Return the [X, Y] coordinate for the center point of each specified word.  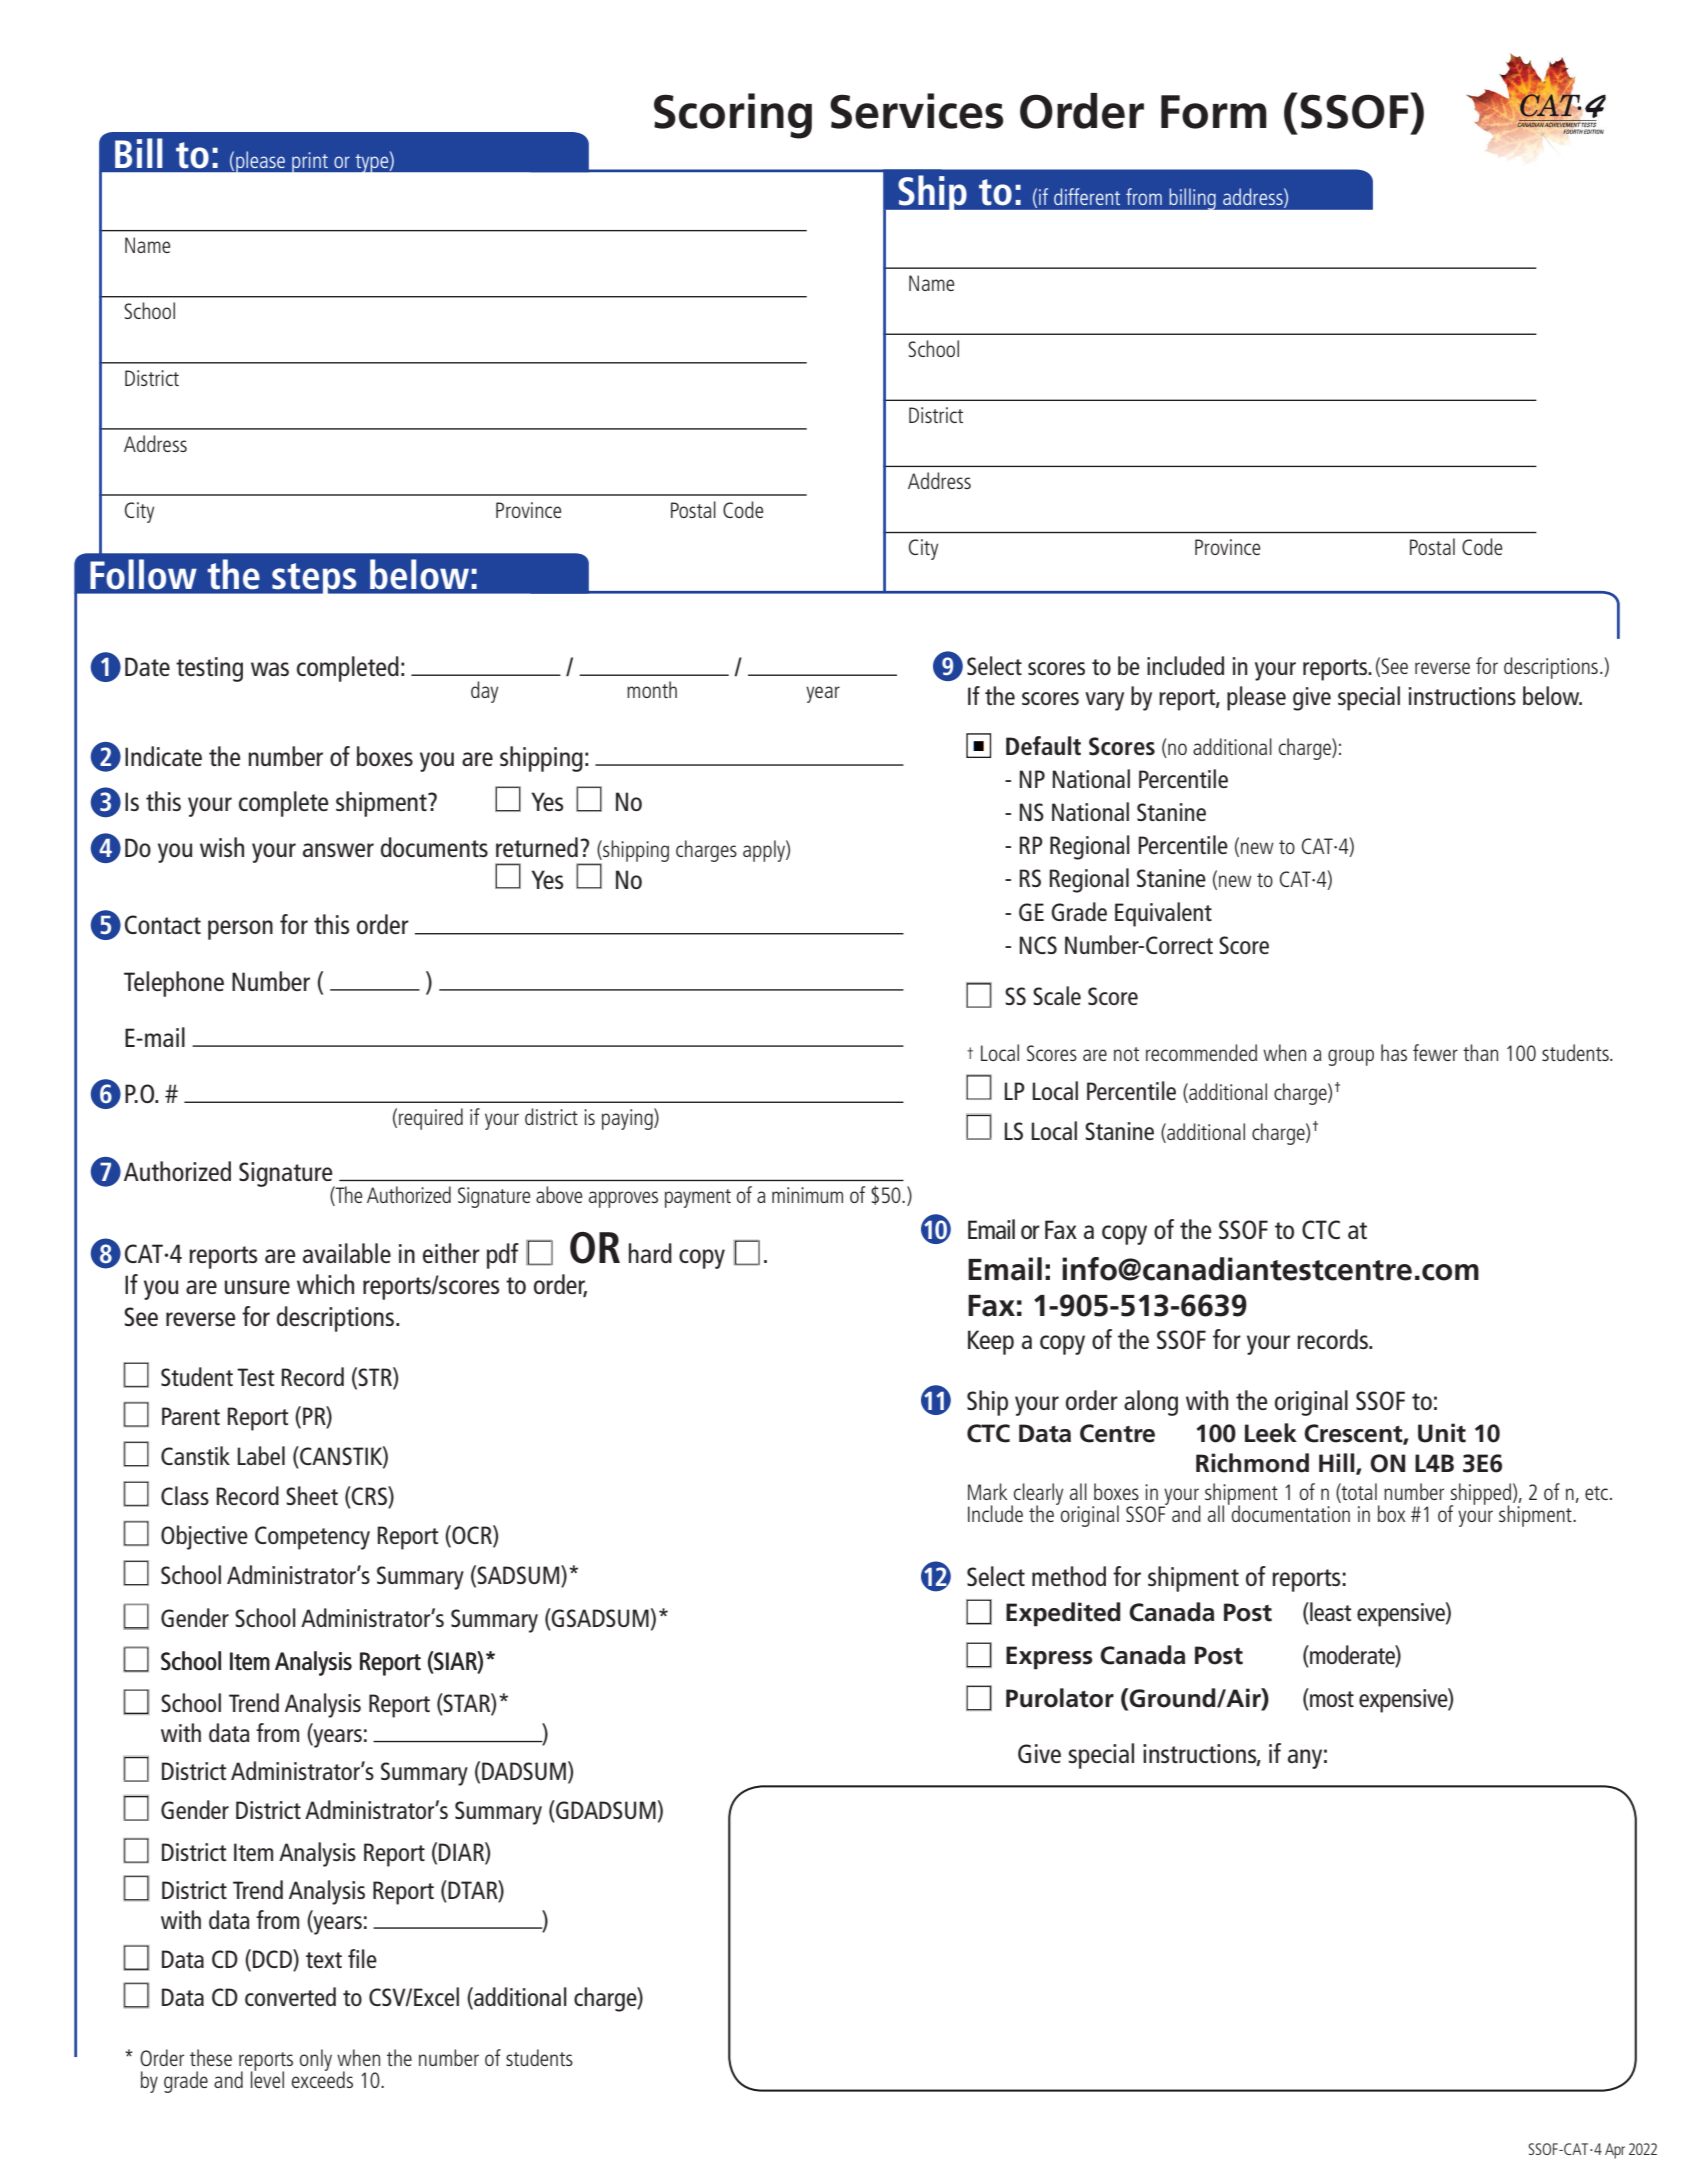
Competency [312, 1538]
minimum [807, 1195]
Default [1043, 745]
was [270, 669]
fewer [1435, 1052]
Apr [1615, 2151]
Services [917, 111]
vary [1104, 701]
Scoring [733, 116]
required [431, 1119]
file [362, 1958]
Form [1214, 112]
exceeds [322, 2078]
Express [1049, 1658]
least [1329, 1613]
